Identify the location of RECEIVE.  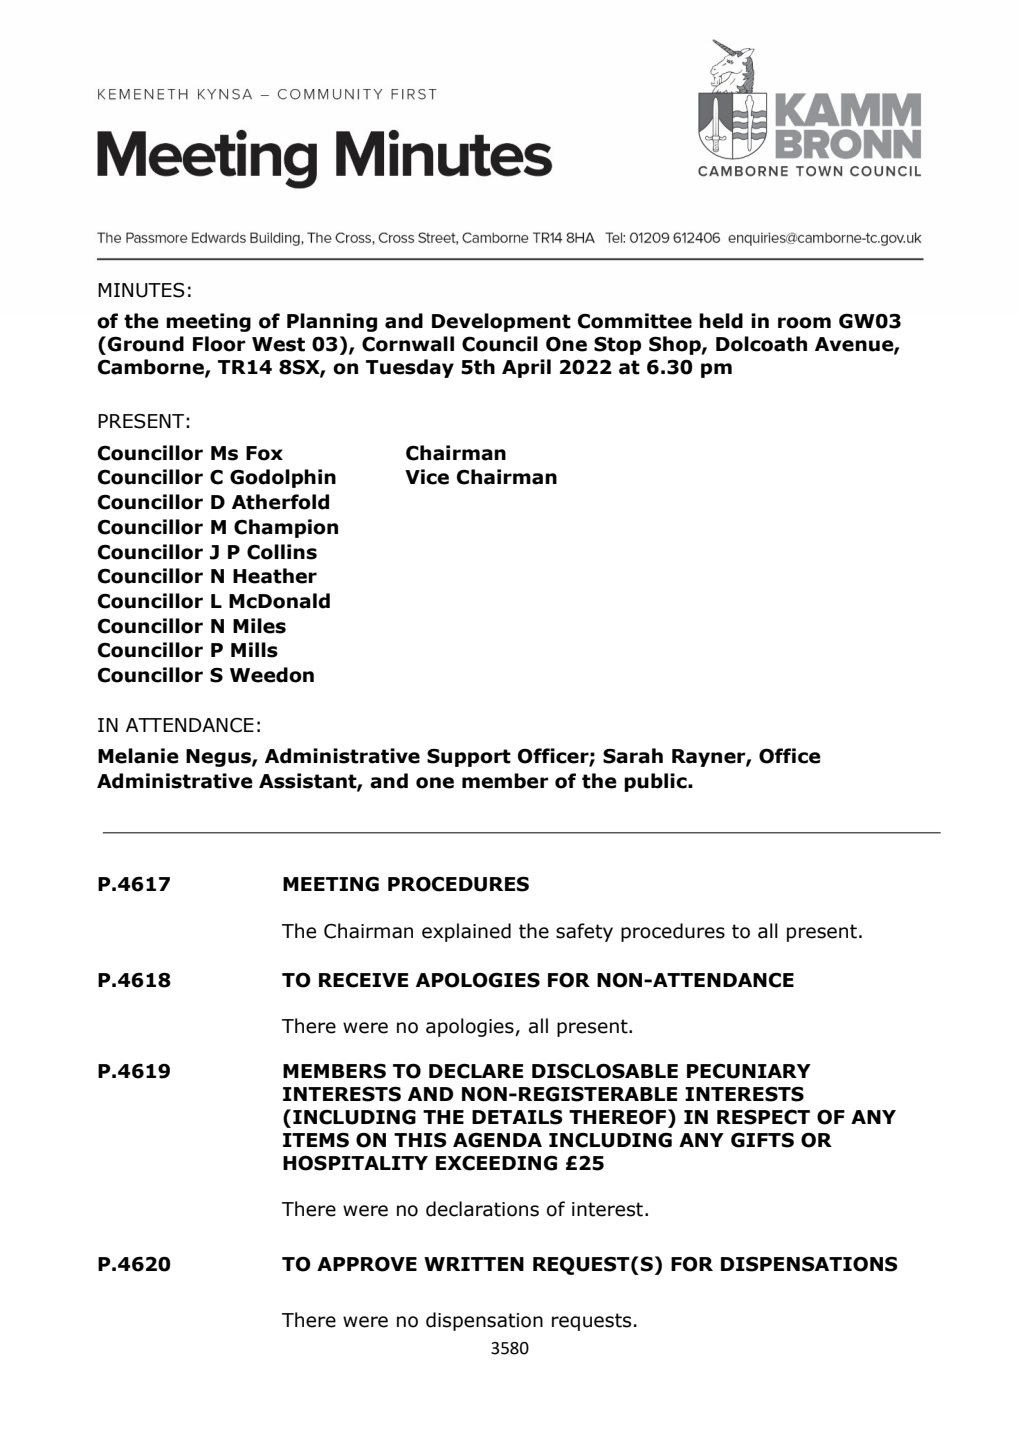
(363, 980).
